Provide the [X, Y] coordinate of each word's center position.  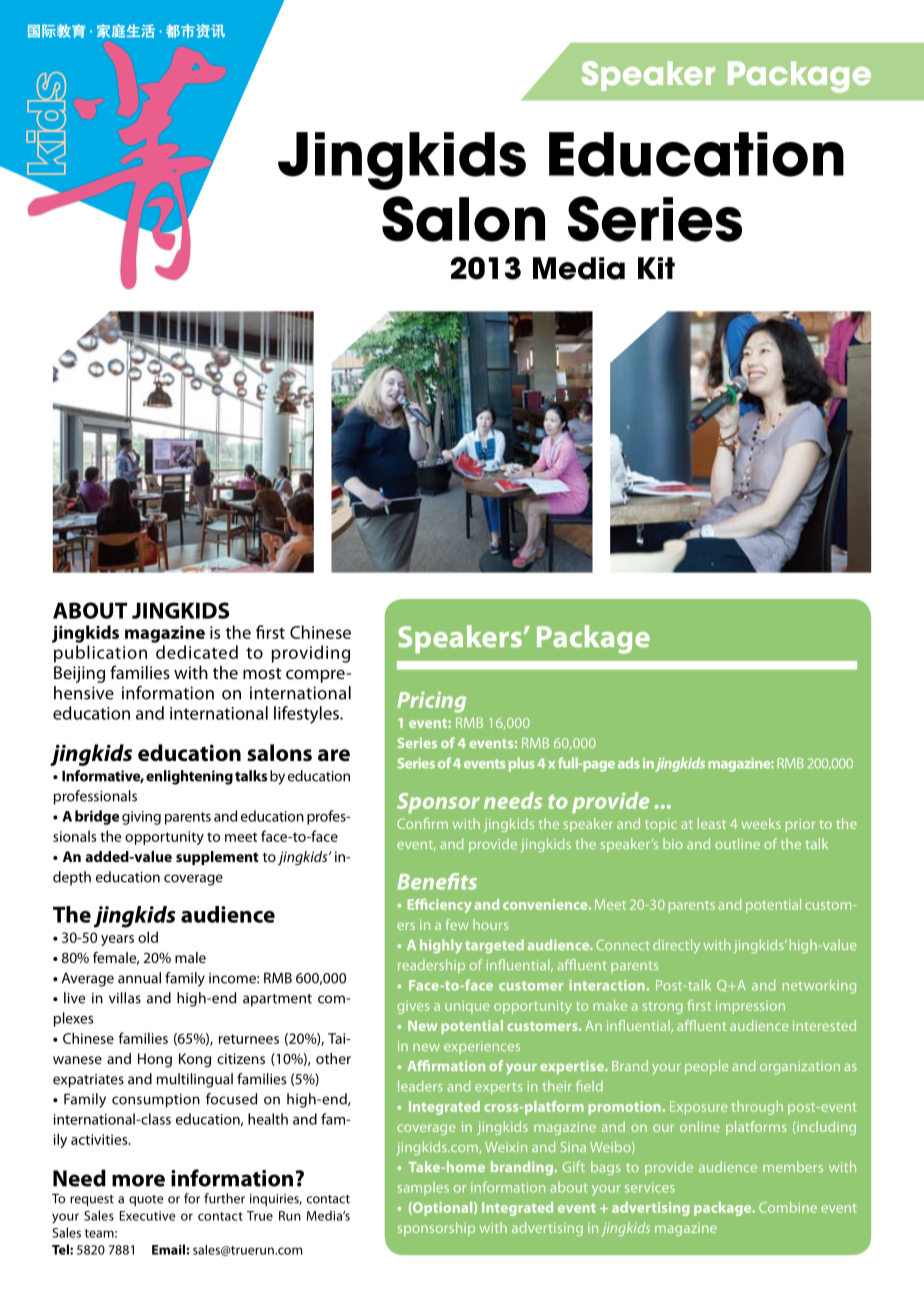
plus [522, 764]
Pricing [431, 702]
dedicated [197, 652]
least [712, 823]
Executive [148, 1216]
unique [467, 1007]
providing [311, 654]
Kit [656, 268]
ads [629, 763]
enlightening [189, 777]
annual [139, 978]
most [262, 673]
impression [750, 1007]
